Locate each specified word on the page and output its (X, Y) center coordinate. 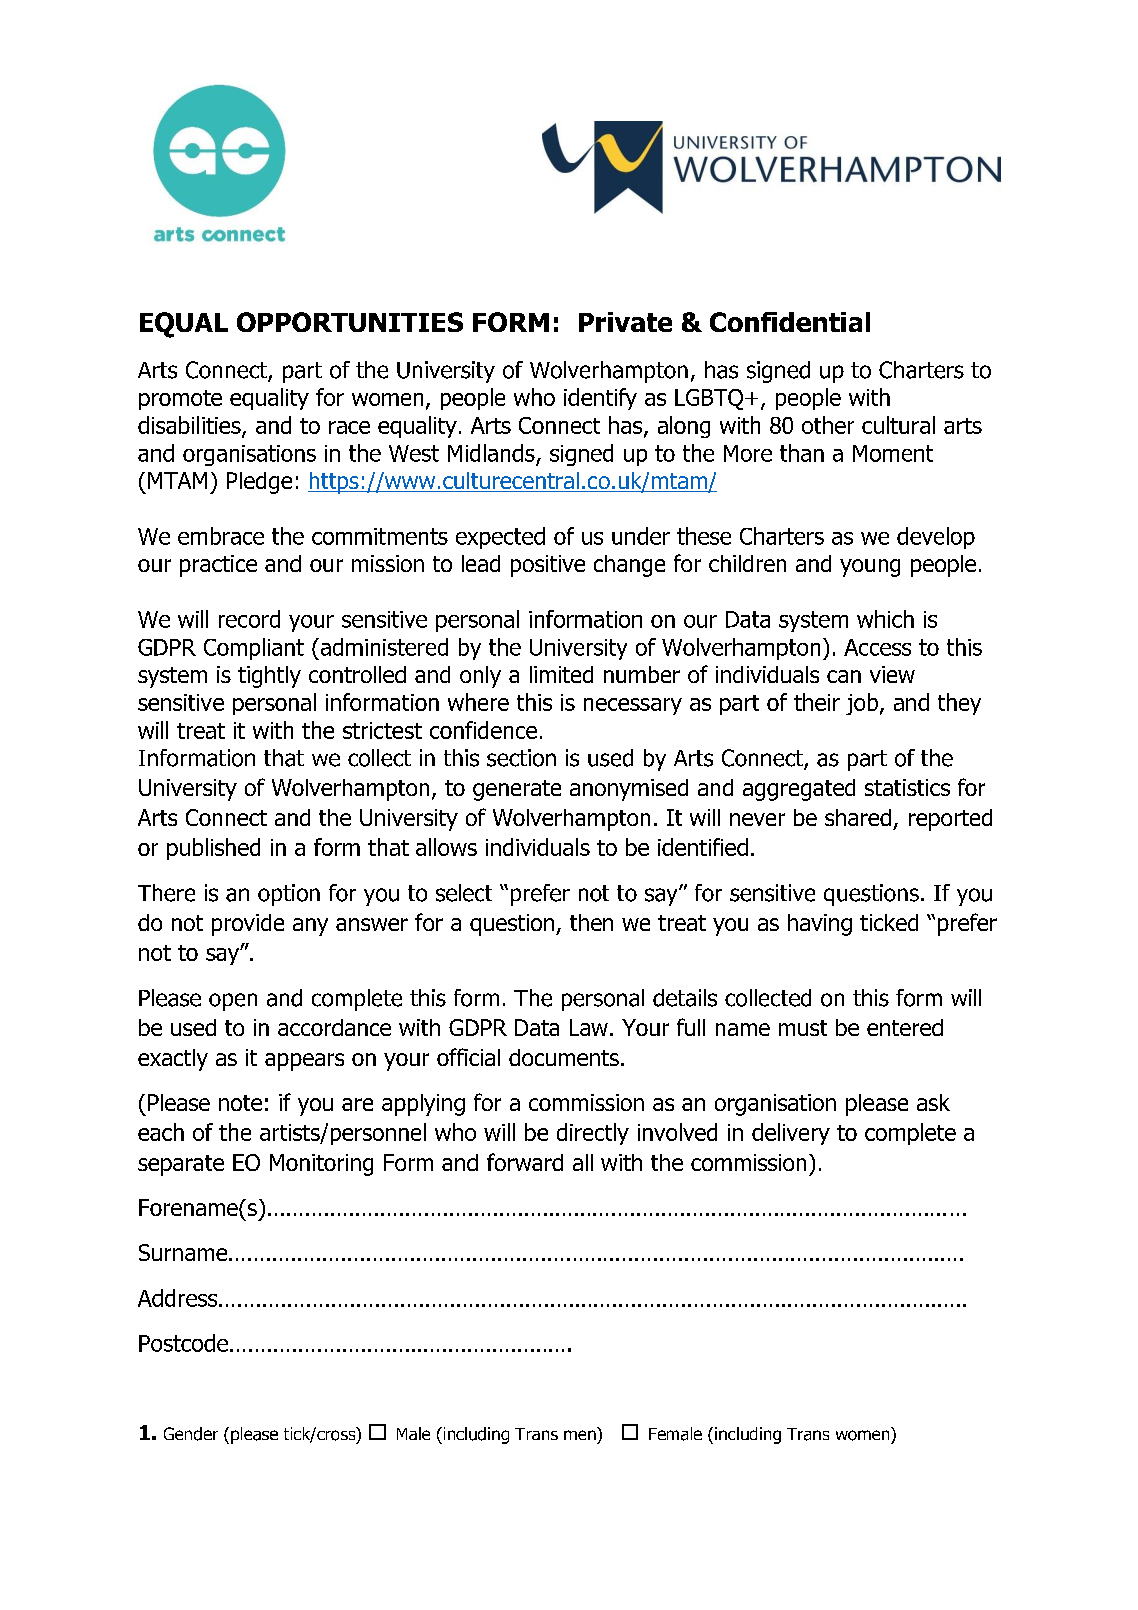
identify (600, 399)
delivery (791, 1134)
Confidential (790, 322)
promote (180, 400)
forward (525, 1162)
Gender (191, 1434)
